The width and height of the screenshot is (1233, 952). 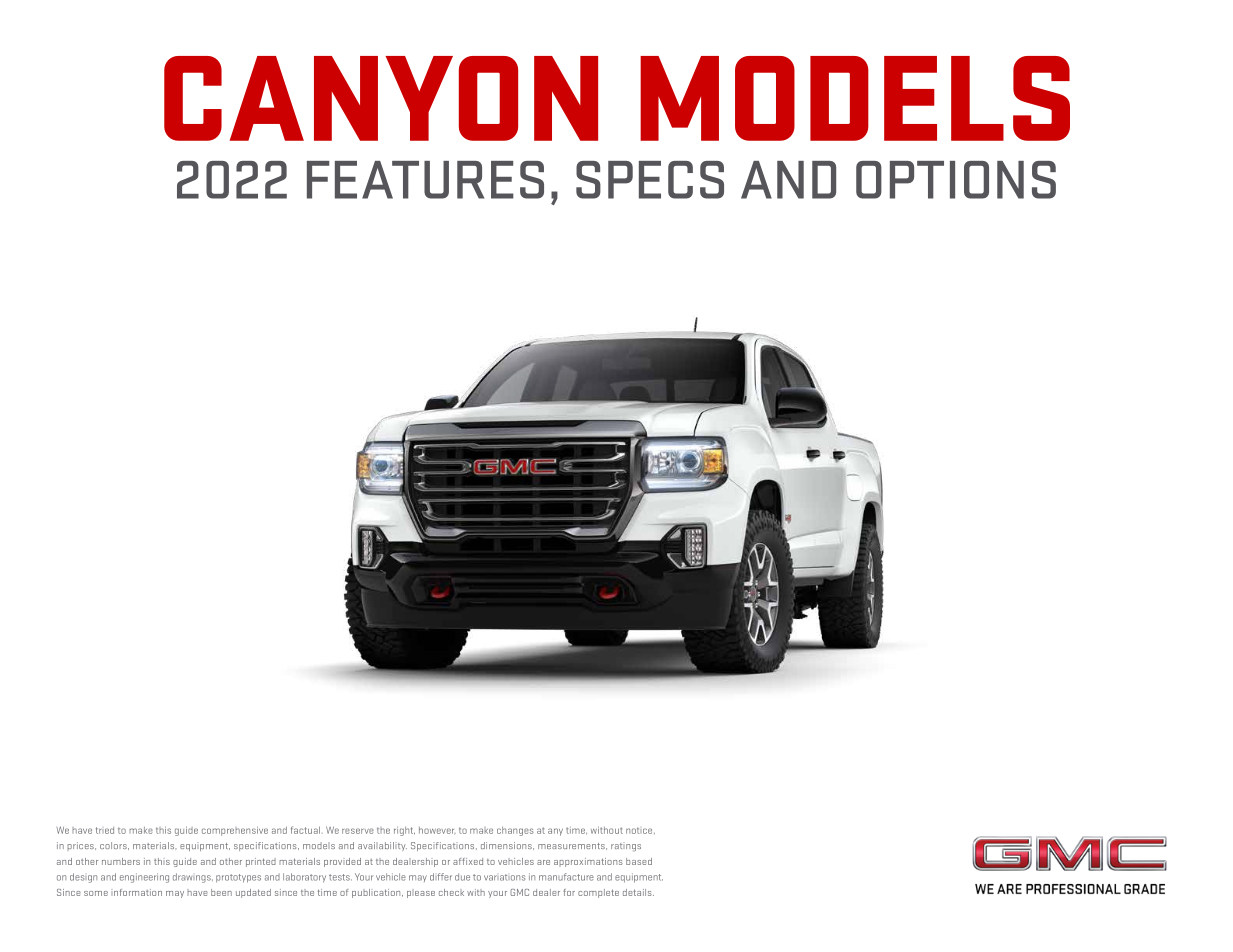 What do you see at coordinates (515, 831) in the screenshot?
I see `changes` at bounding box center [515, 831].
